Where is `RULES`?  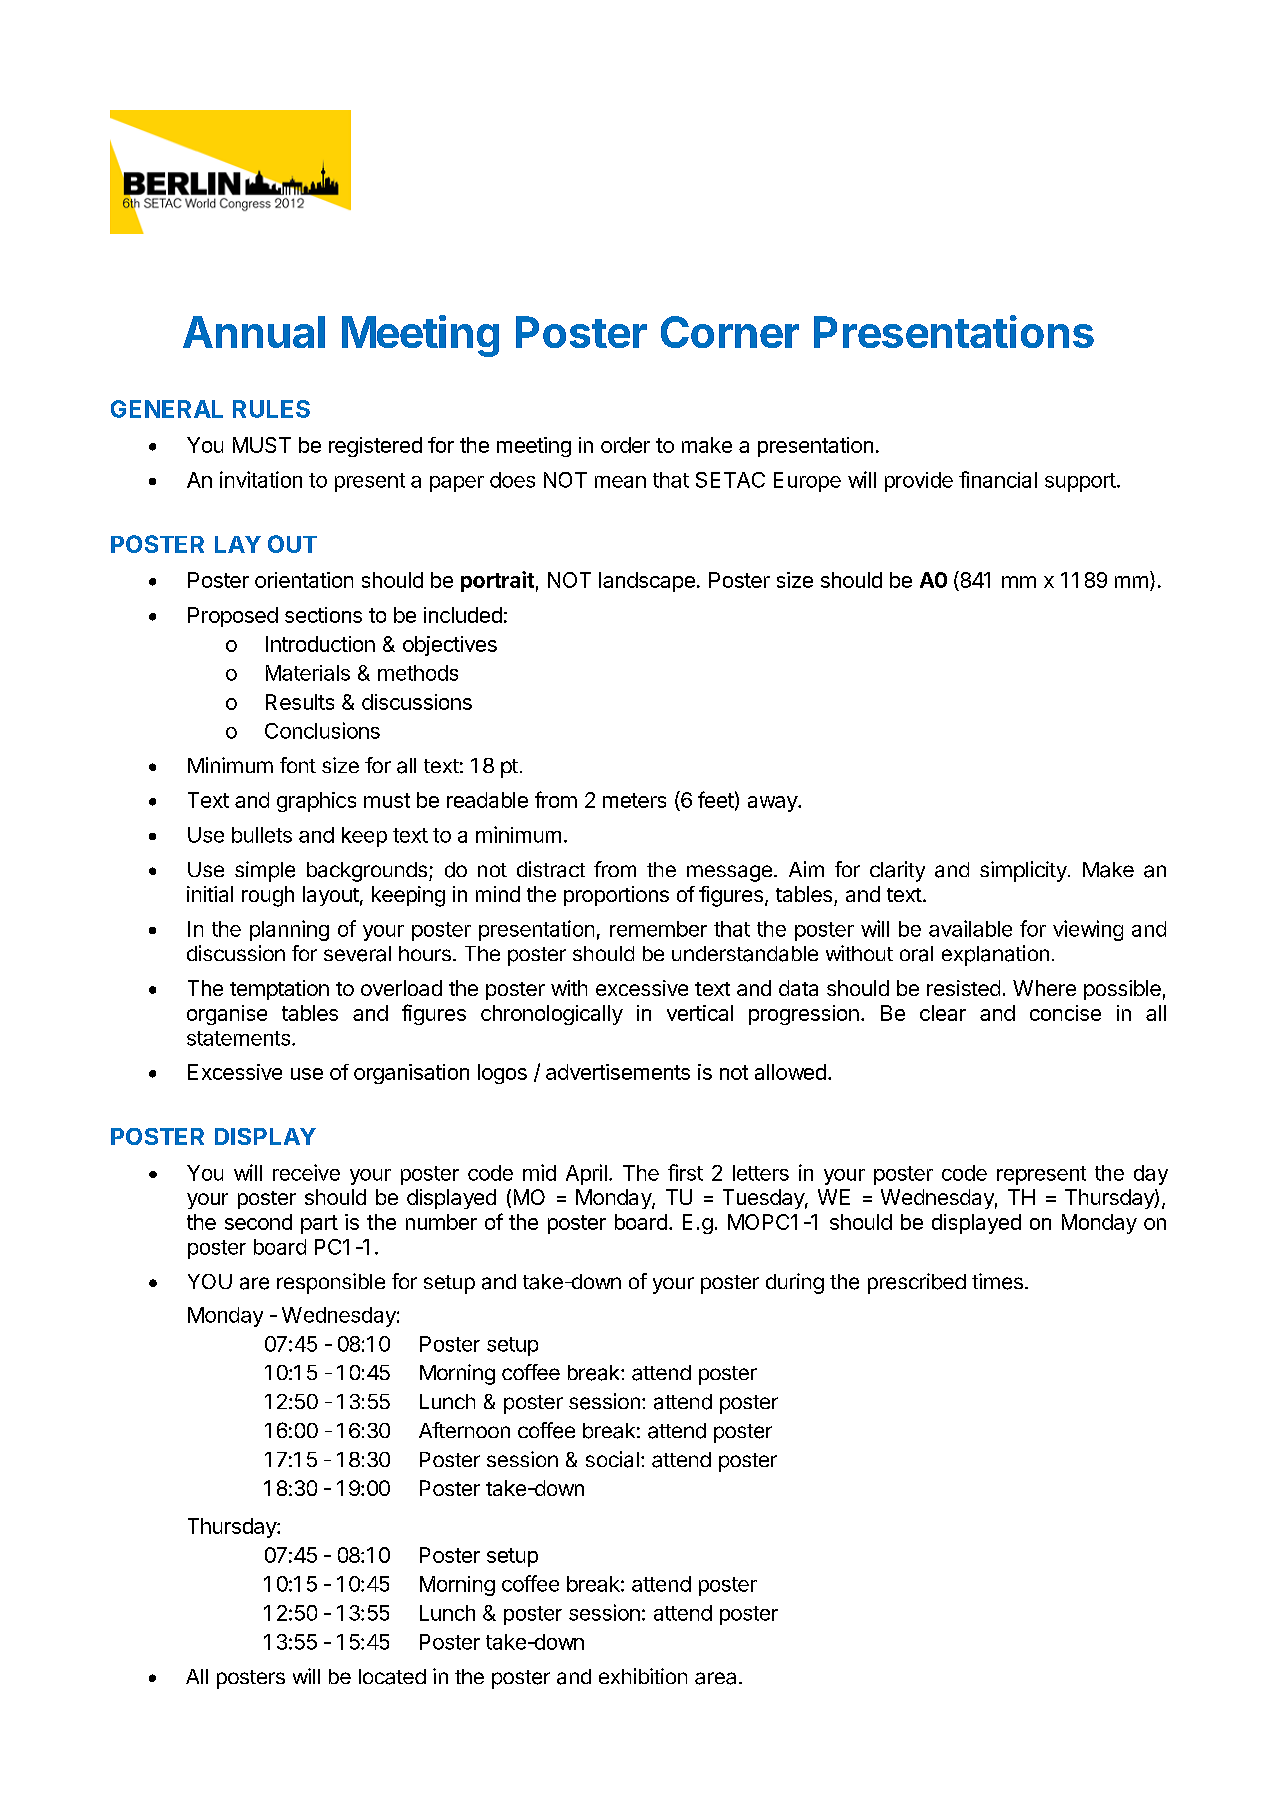 RULES is located at coordinates (271, 409).
